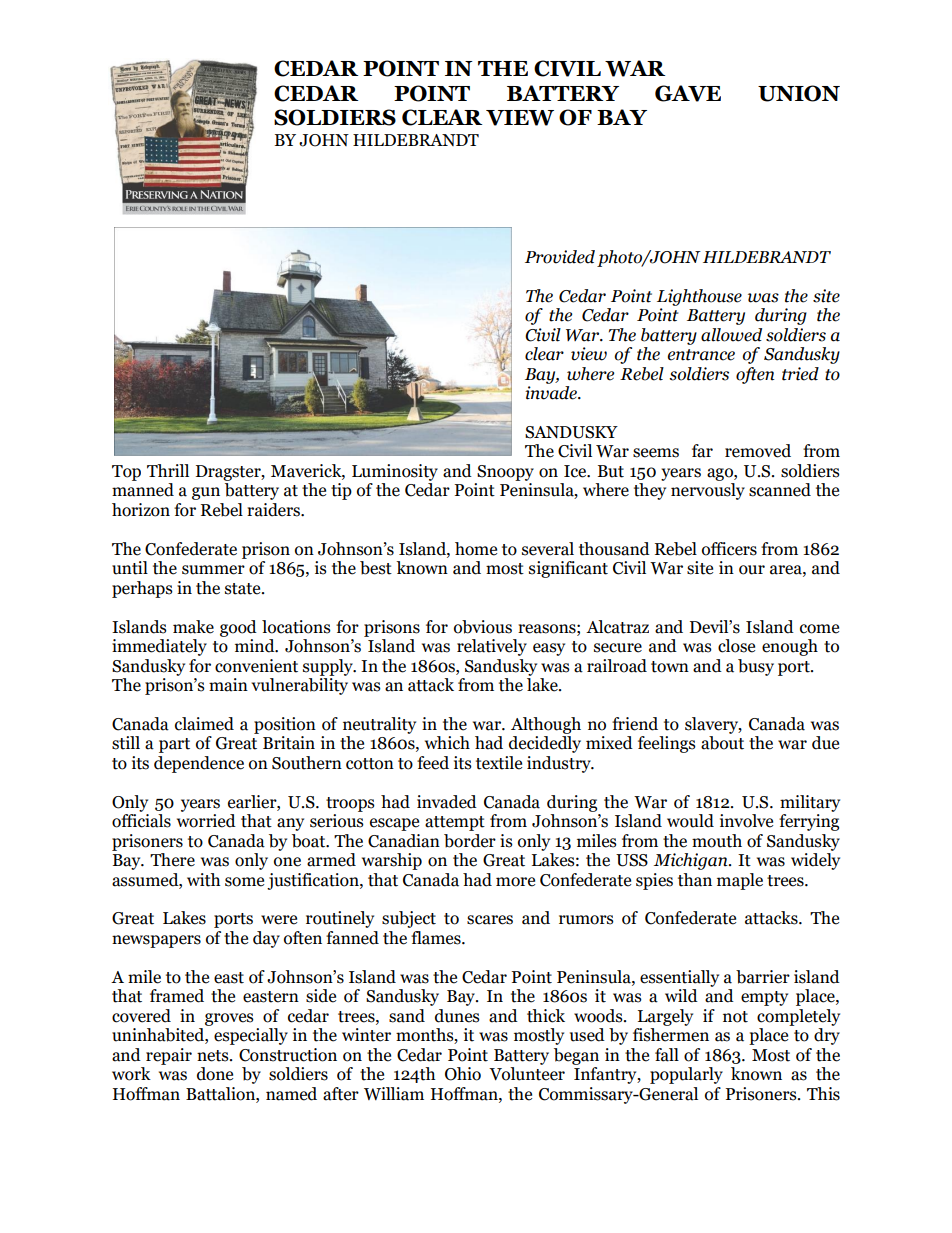 The image size is (952, 1233). I want to click on GAVE, so click(688, 93).
